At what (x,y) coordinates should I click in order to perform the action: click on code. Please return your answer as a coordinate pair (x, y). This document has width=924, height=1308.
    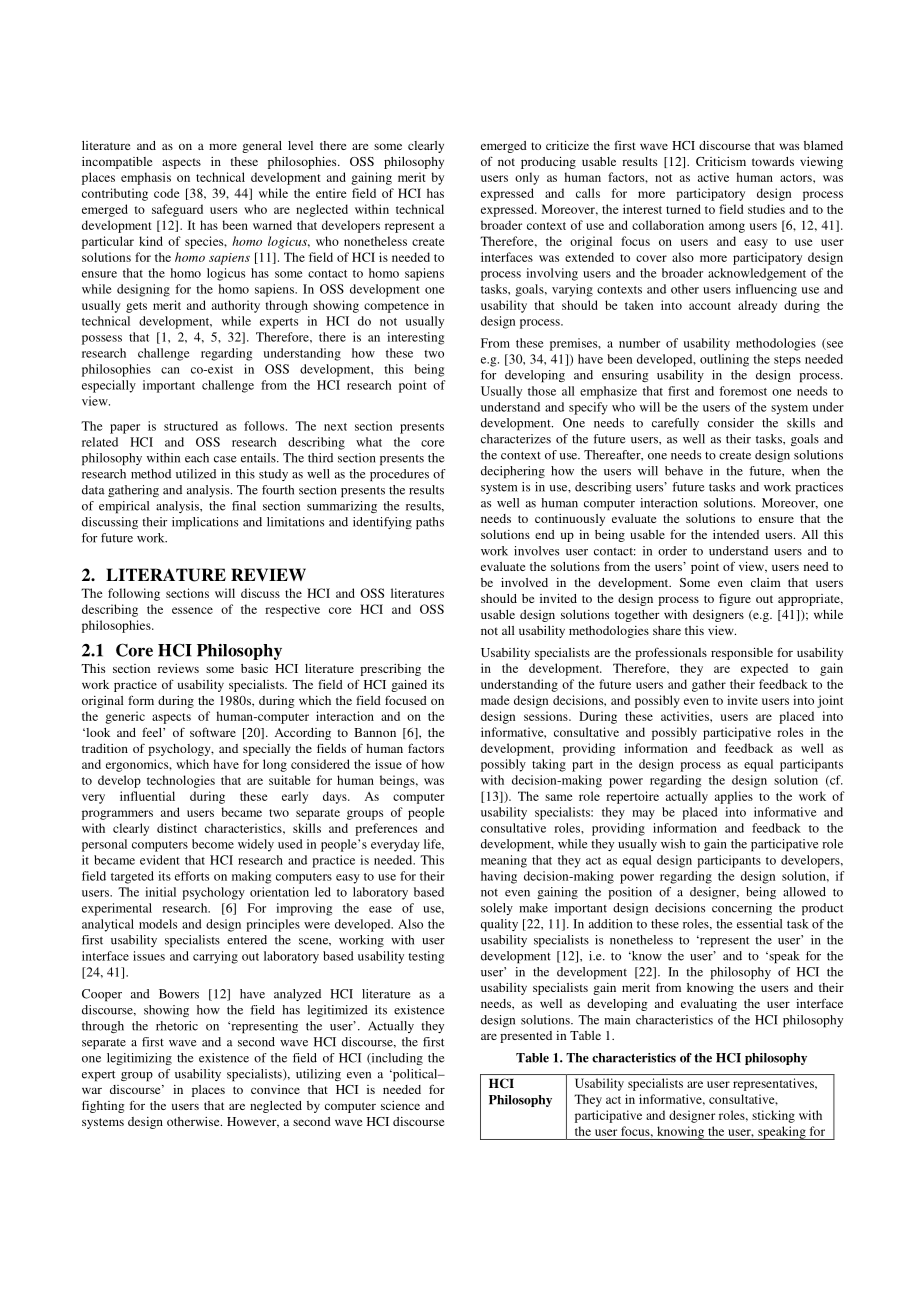
    Looking at the image, I should click on (166, 193).
